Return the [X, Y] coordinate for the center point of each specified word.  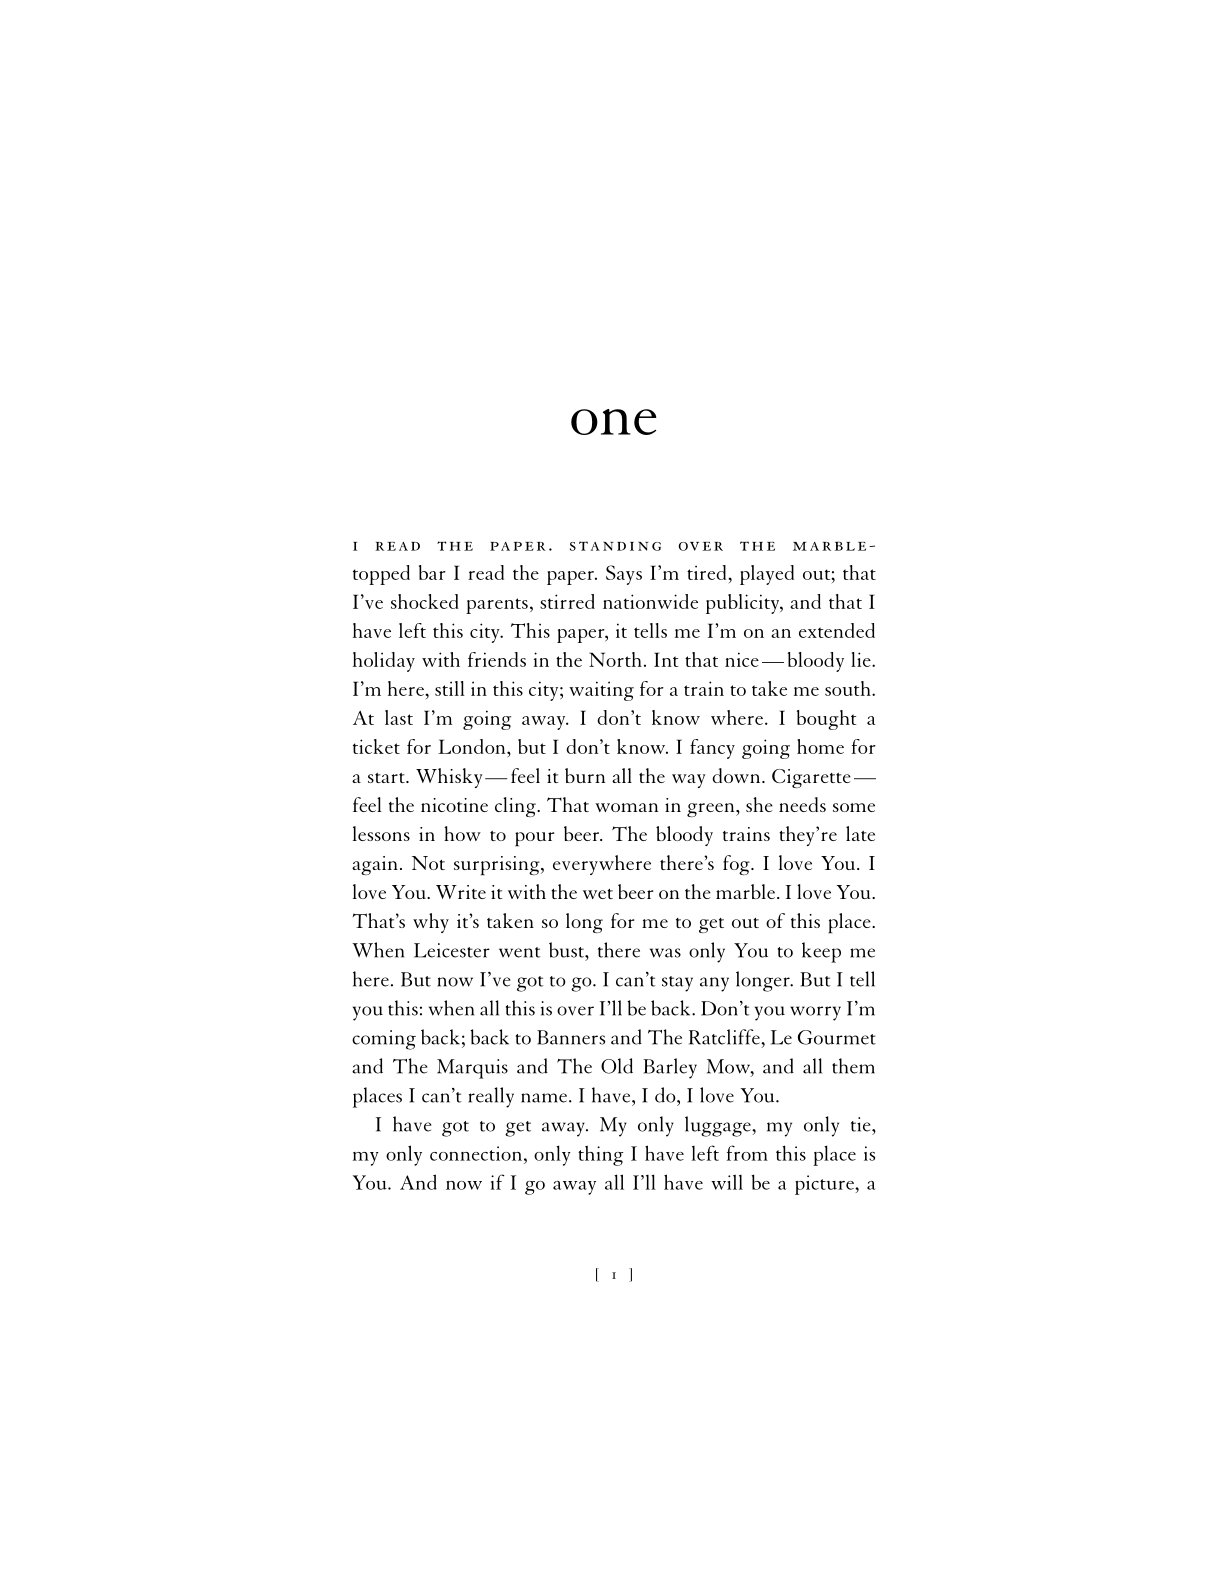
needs [802, 804]
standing [615, 546]
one [614, 422]
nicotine [454, 805]
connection [476, 1153]
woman [626, 807]
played [767, 575]
